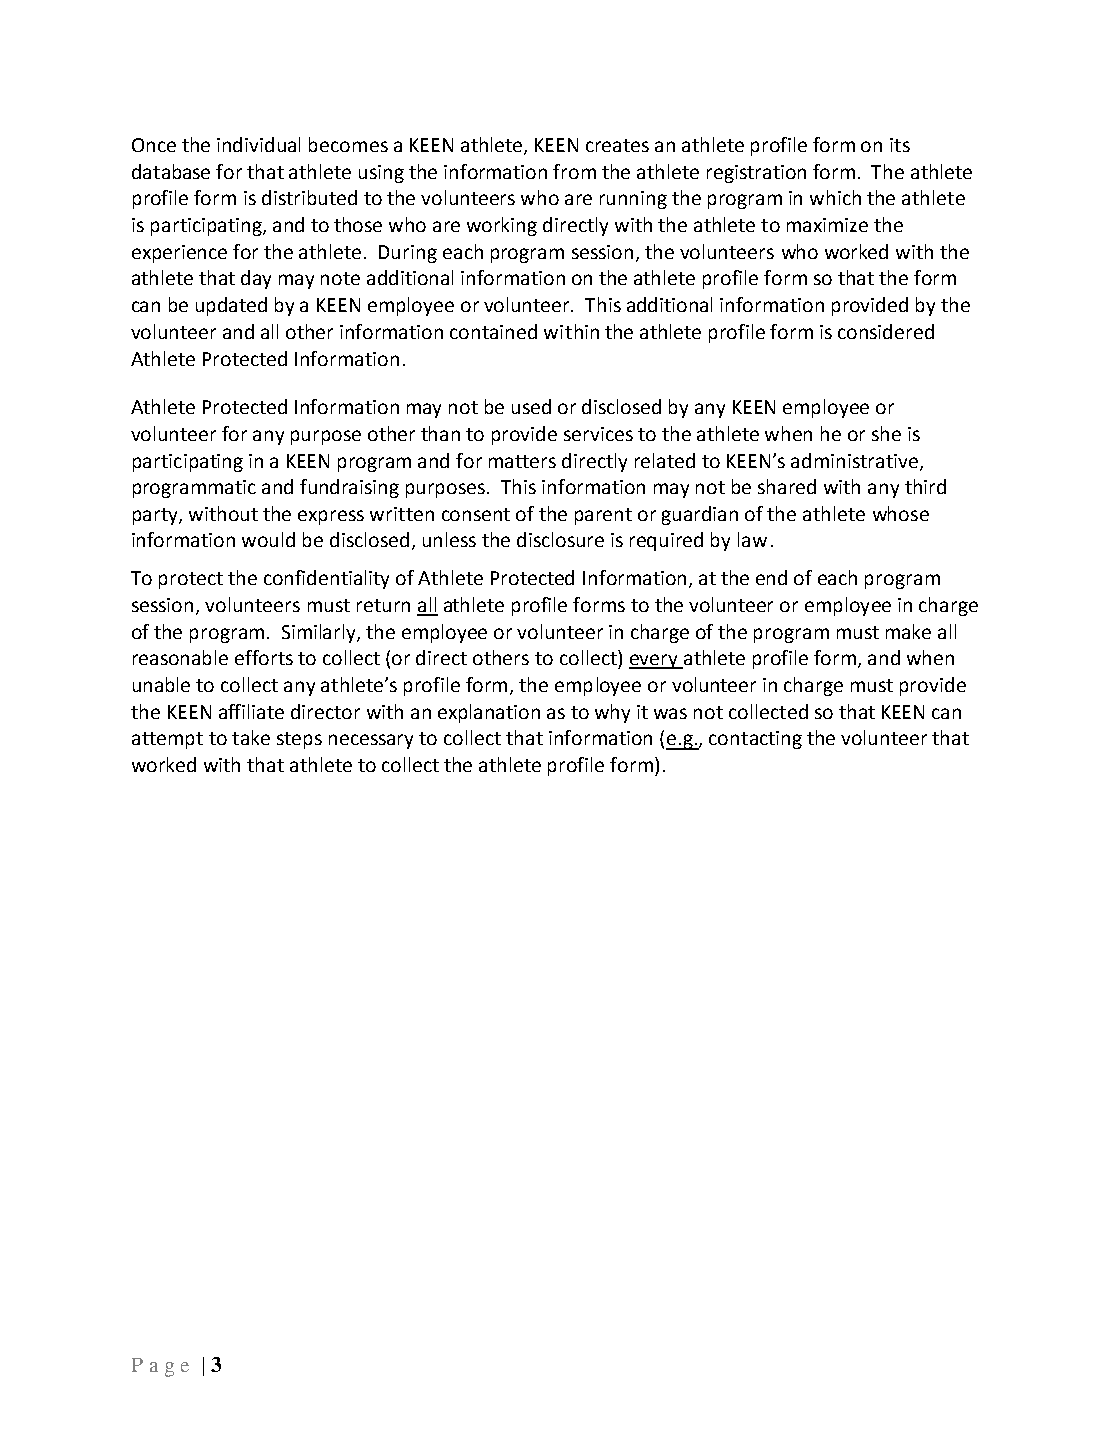  I want to click on its, so click(900, 145).
